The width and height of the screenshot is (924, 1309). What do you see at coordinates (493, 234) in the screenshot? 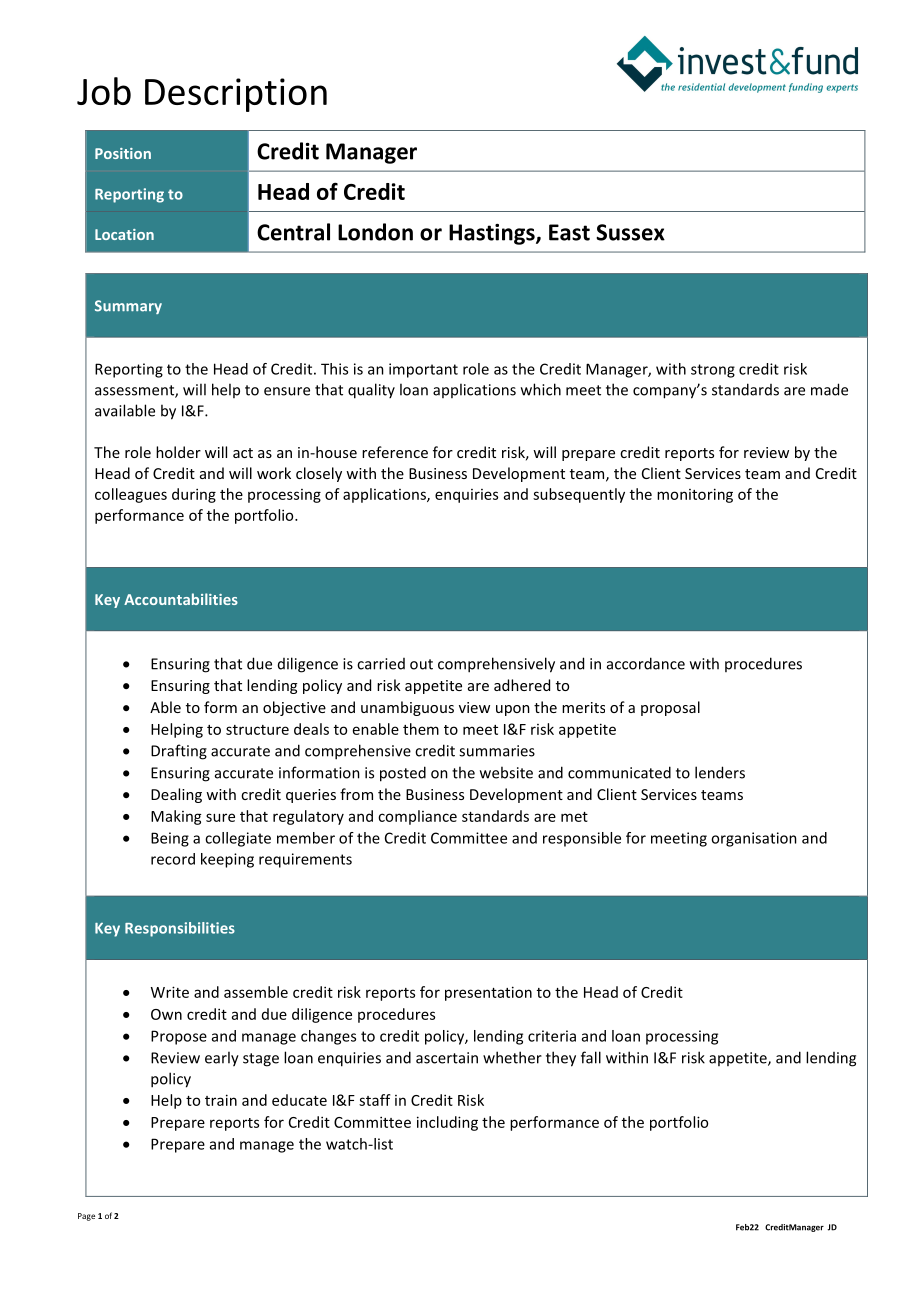
I see `Hastings` at bounding box center [493, 234].
